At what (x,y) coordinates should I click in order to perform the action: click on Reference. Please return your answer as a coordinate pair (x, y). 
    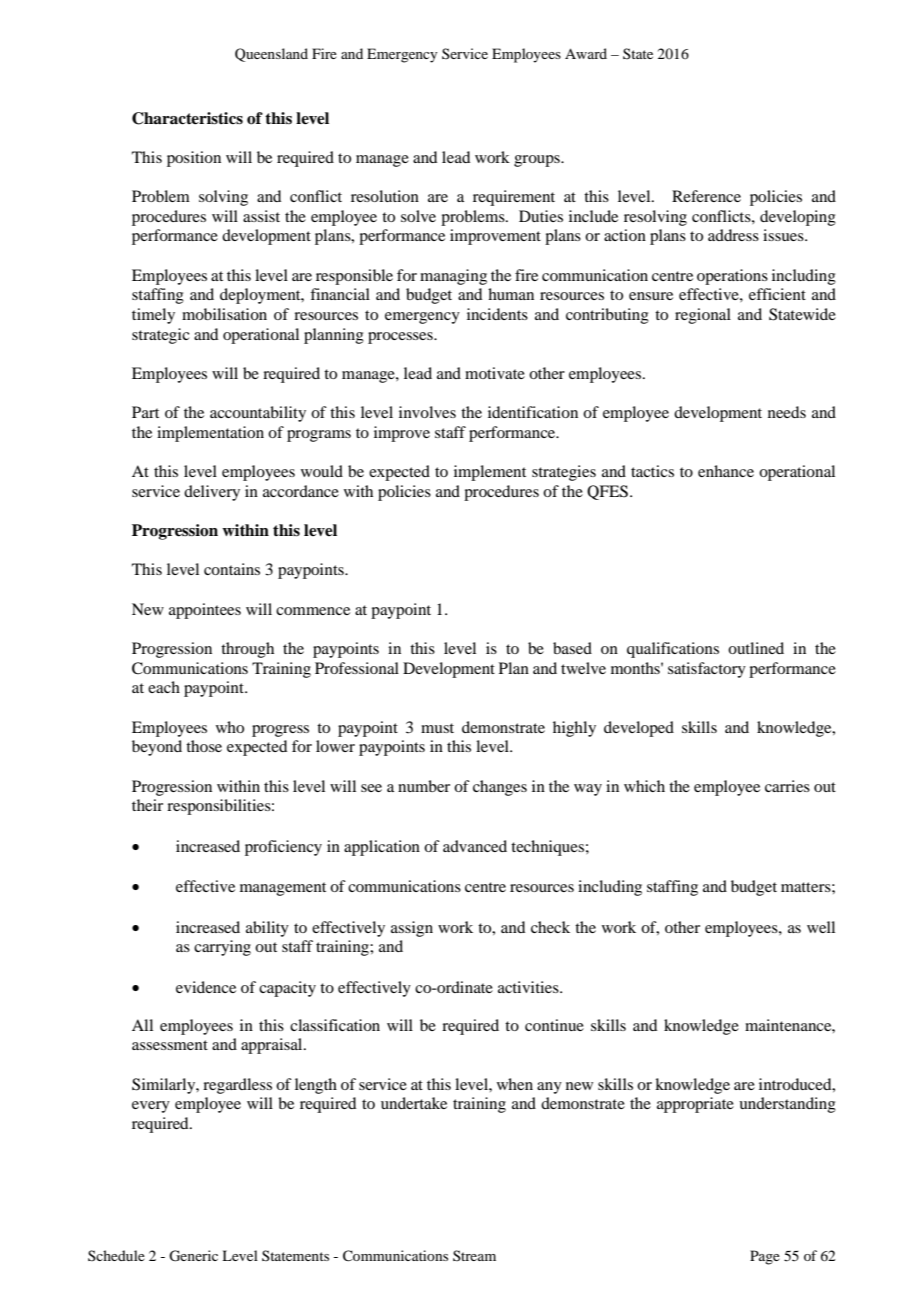
    Looking at the image, I should click on (706, 196).
